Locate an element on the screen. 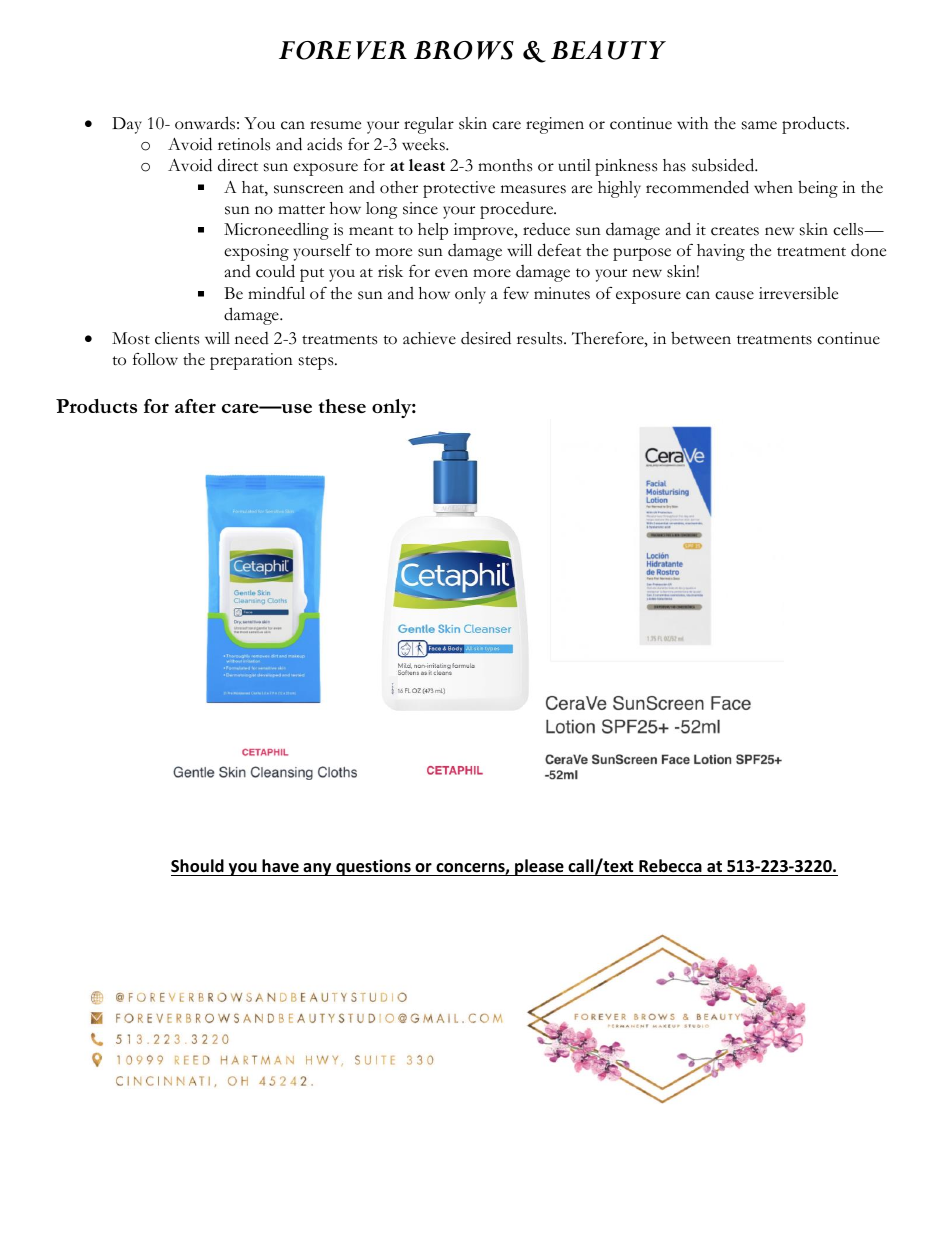  Should is located at coordinates (198, 867).
